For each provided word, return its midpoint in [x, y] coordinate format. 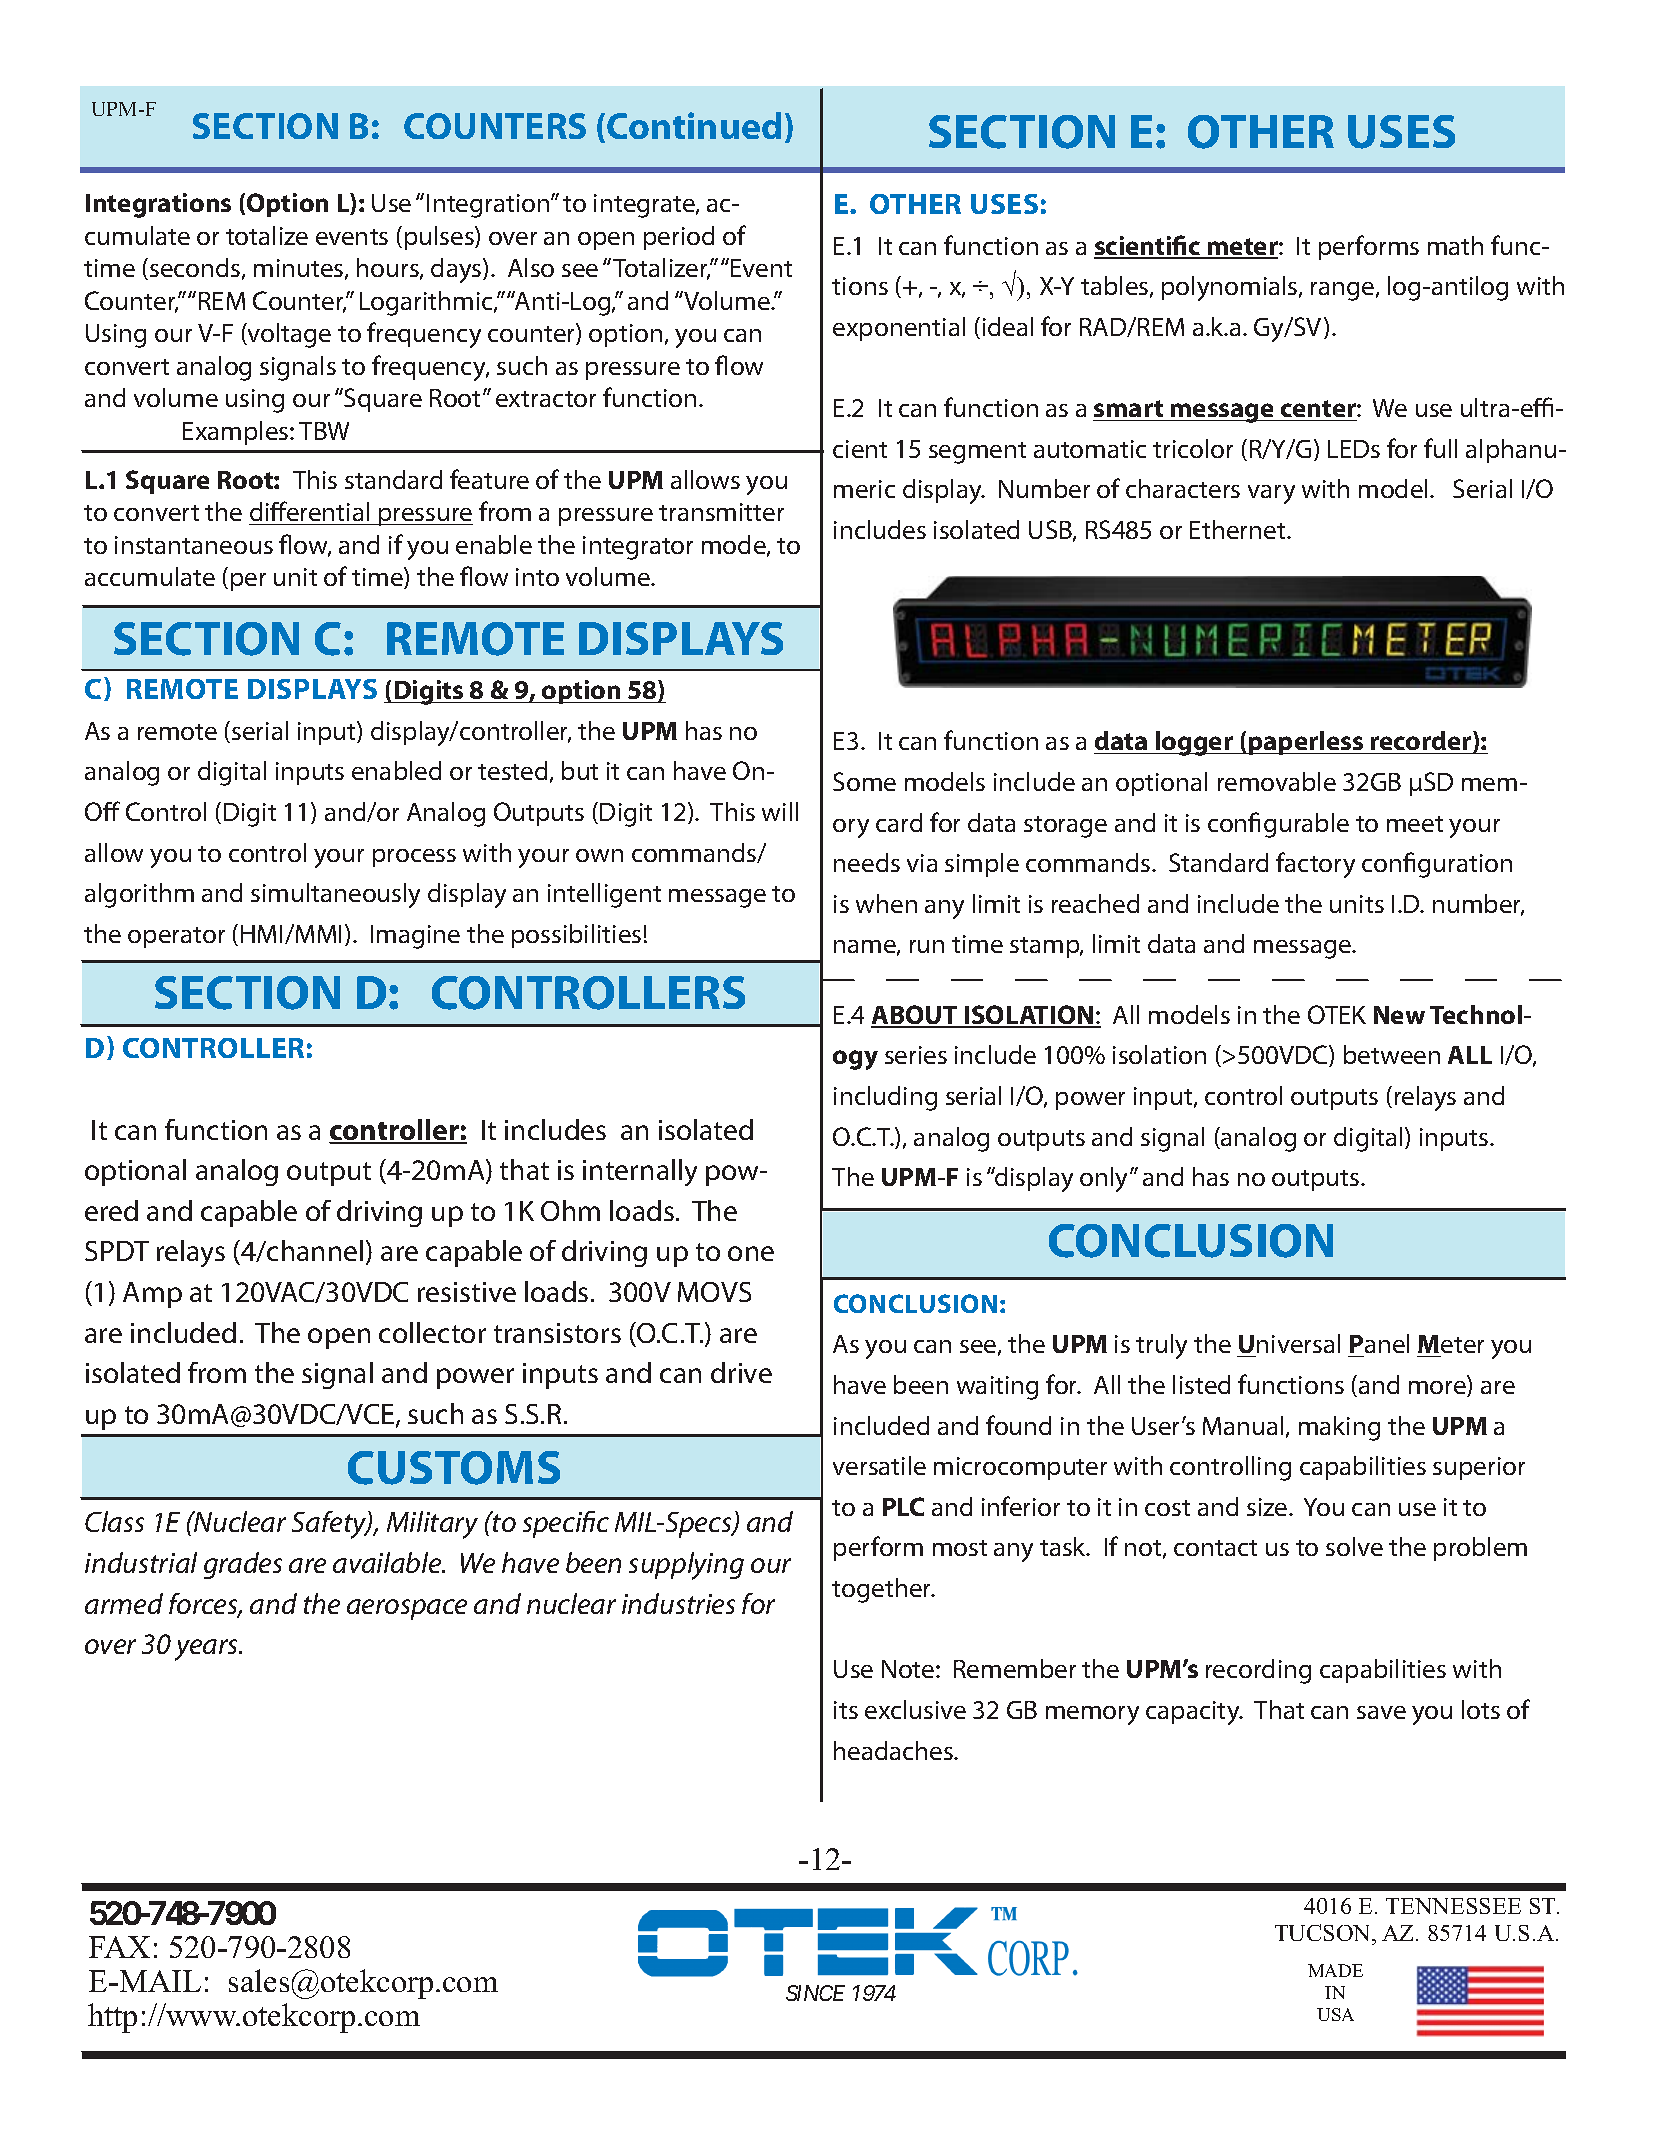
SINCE [815, 1993]
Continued [694, 125]
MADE [1335, 1970]
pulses [440, 238]
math [1455, 245]
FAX [119, 1947]
